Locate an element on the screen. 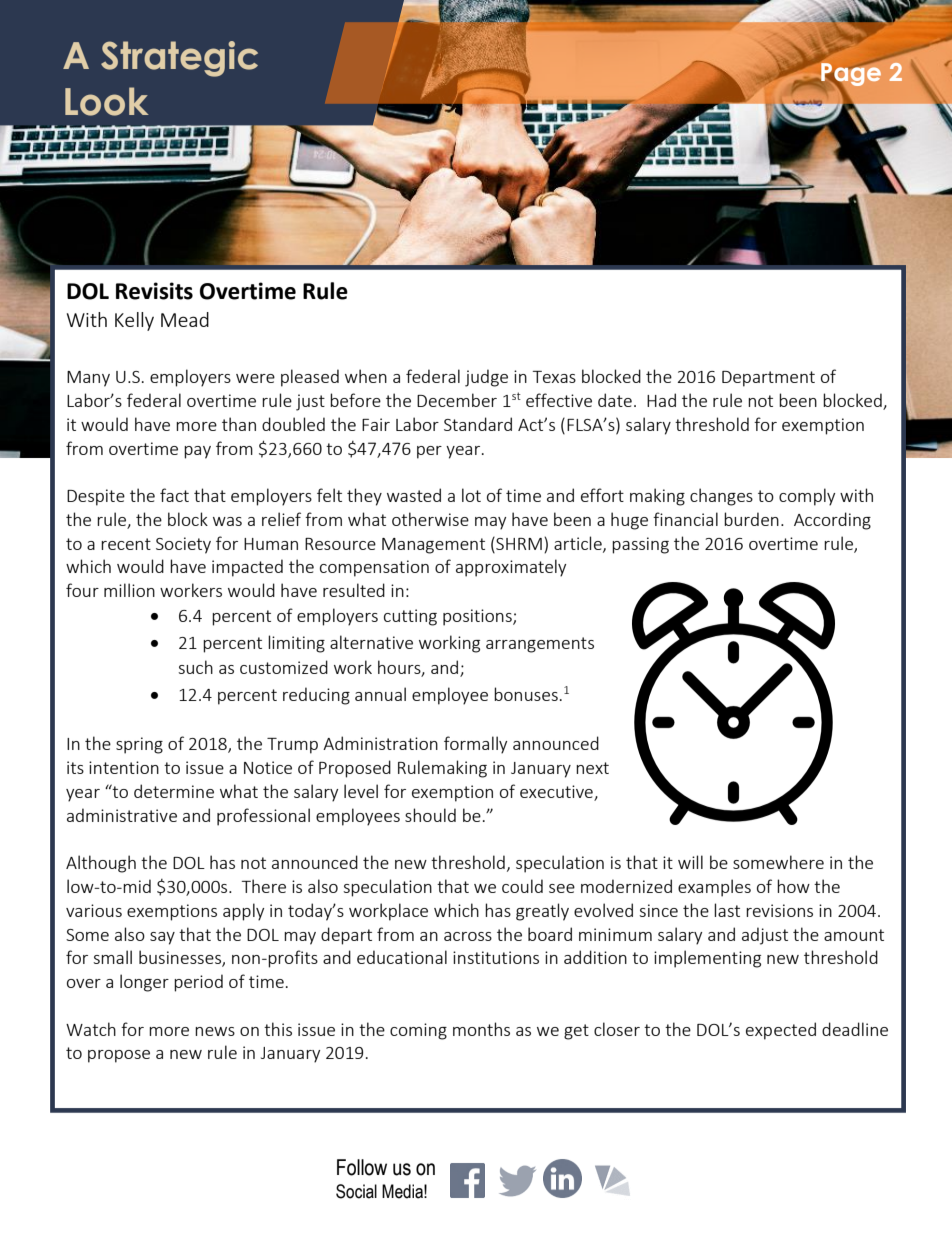 The image size is (952, 1233). revisions is located at coordinates (779, 910).
